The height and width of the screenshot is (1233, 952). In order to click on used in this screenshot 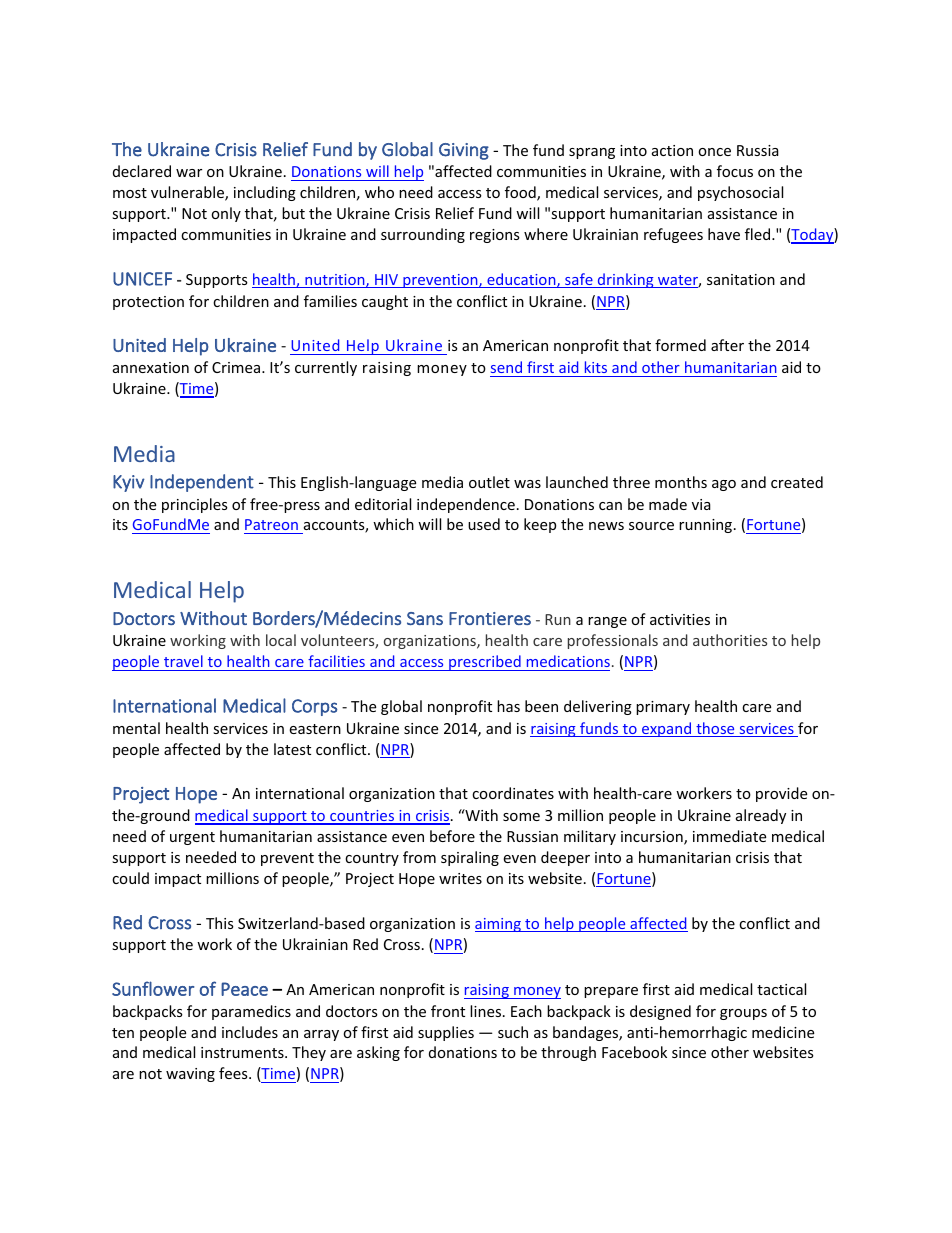, I will do `click(484, 524)`.
